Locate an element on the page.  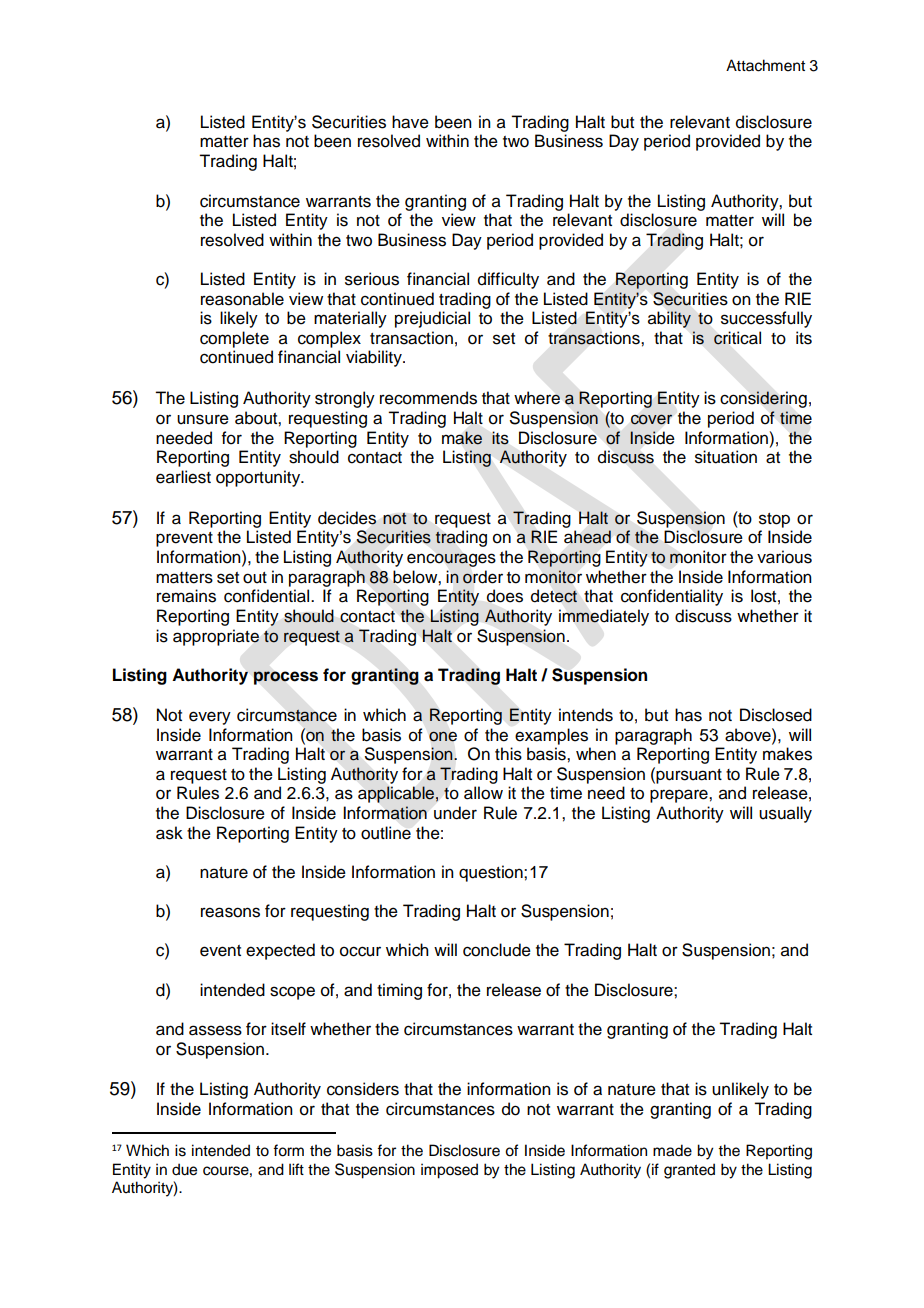
have is located at coordinates (410, 122).
